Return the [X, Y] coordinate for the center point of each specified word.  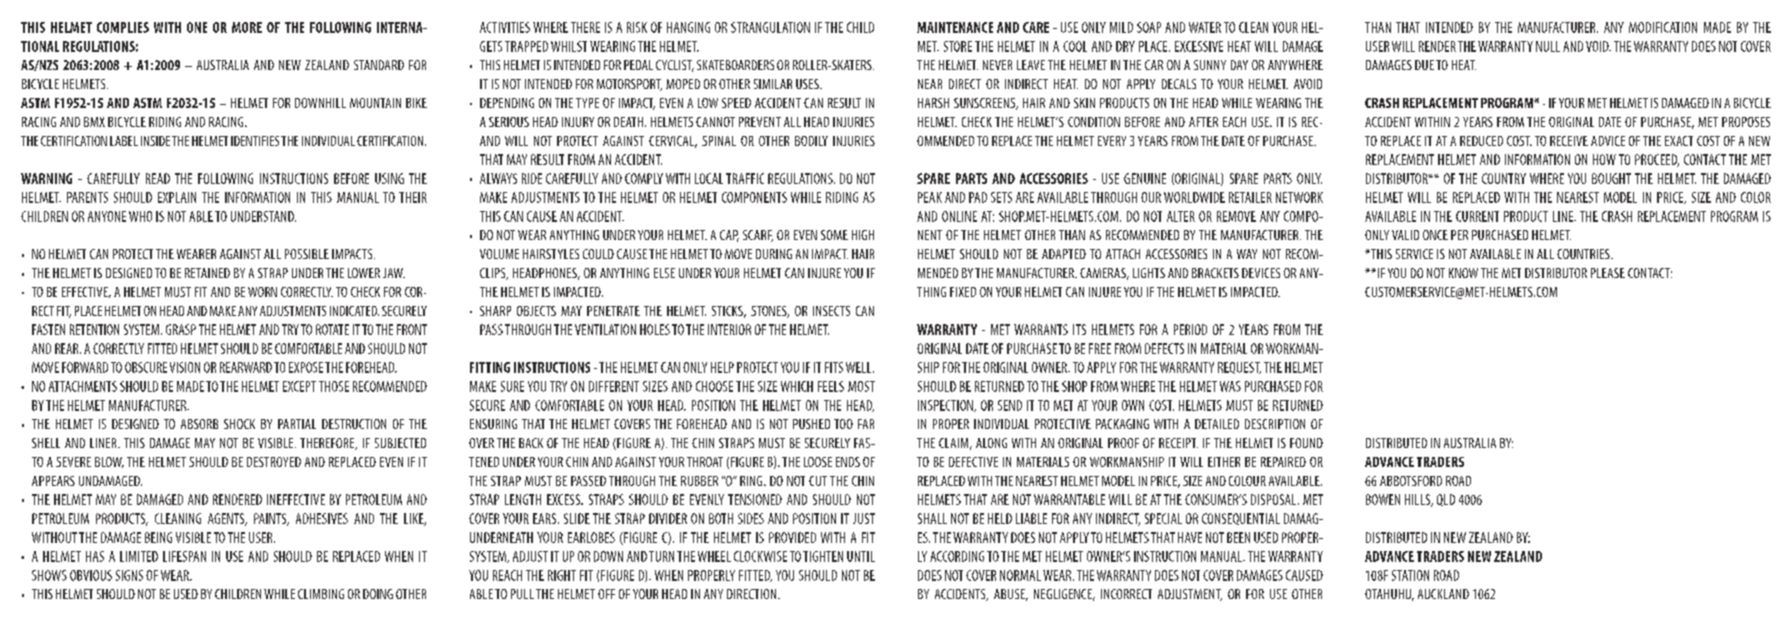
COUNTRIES [1584, 254]
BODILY [811, 141]
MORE [247, 27]
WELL [860, 367]
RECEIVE [1569, 141]
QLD [1446, 500]
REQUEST [1239, 368]
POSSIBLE [307, 254]
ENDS [848, 462]
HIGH [863, 235]
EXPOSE [306, 367]
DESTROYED [274, 462]
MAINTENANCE [955, 27]
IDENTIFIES [255, 141]
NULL [1548, 46]
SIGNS [129, 575]
